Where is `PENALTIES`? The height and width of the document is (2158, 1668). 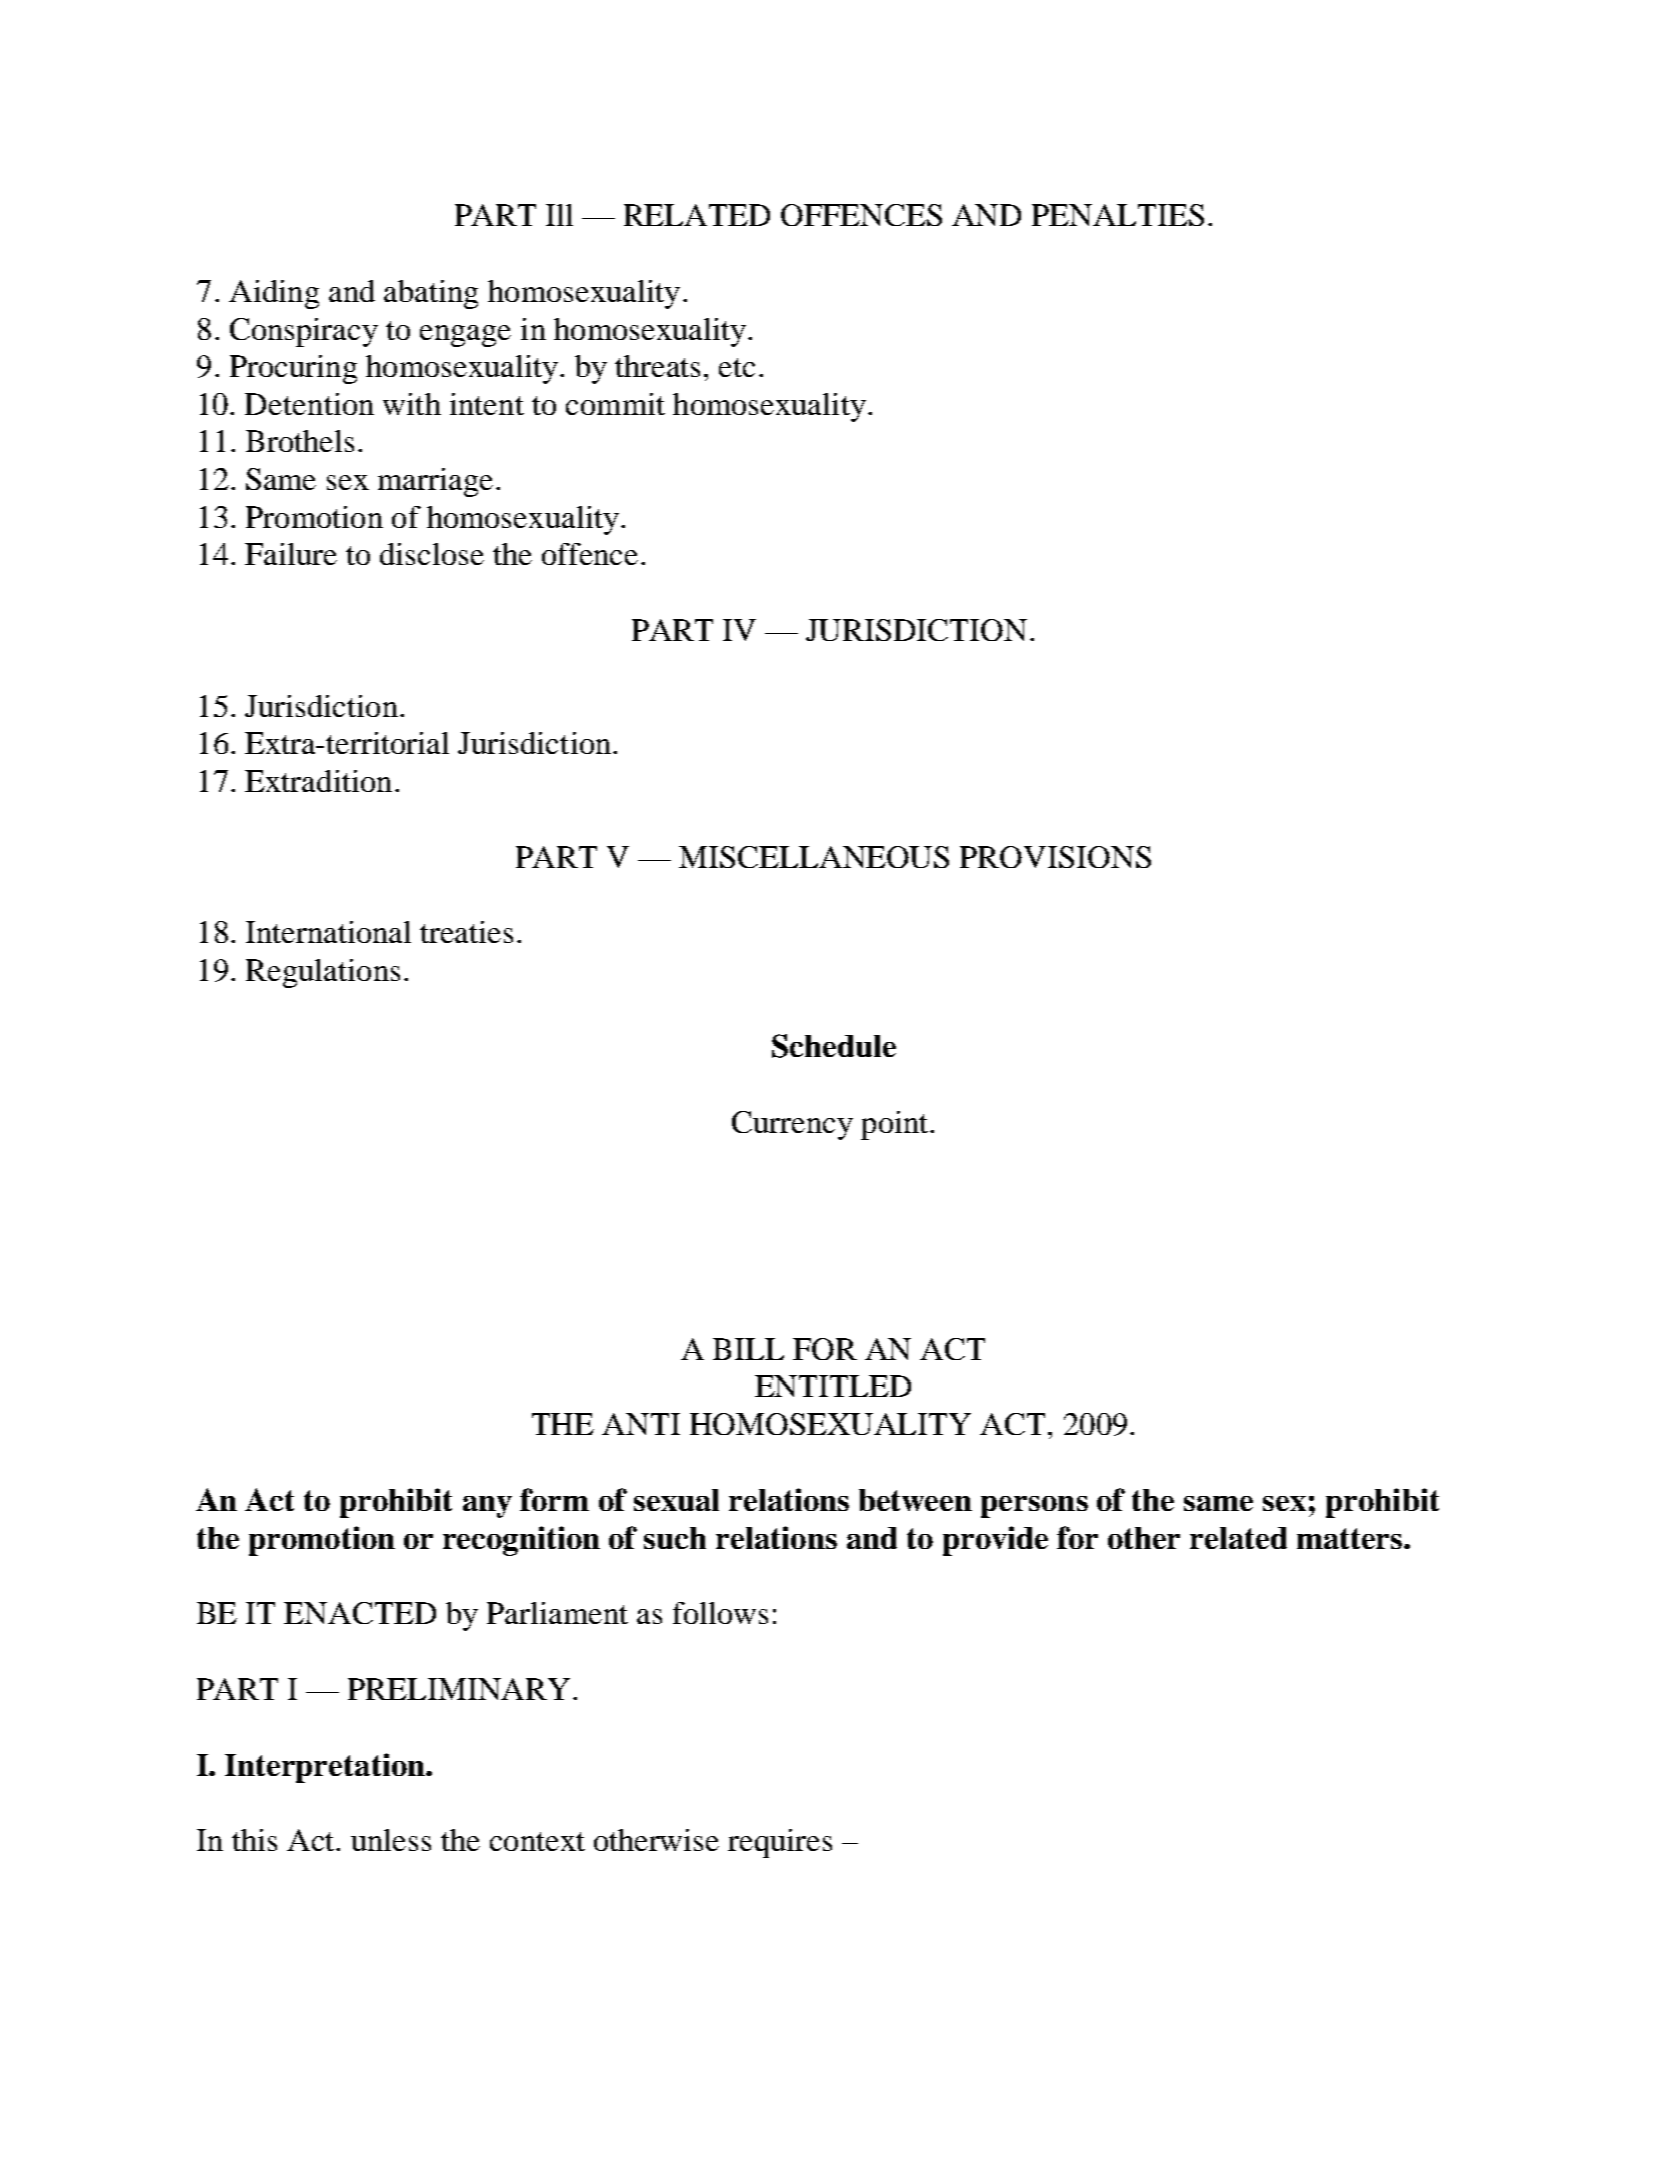 PENALTIES is located at coordinates (1118, 215).
